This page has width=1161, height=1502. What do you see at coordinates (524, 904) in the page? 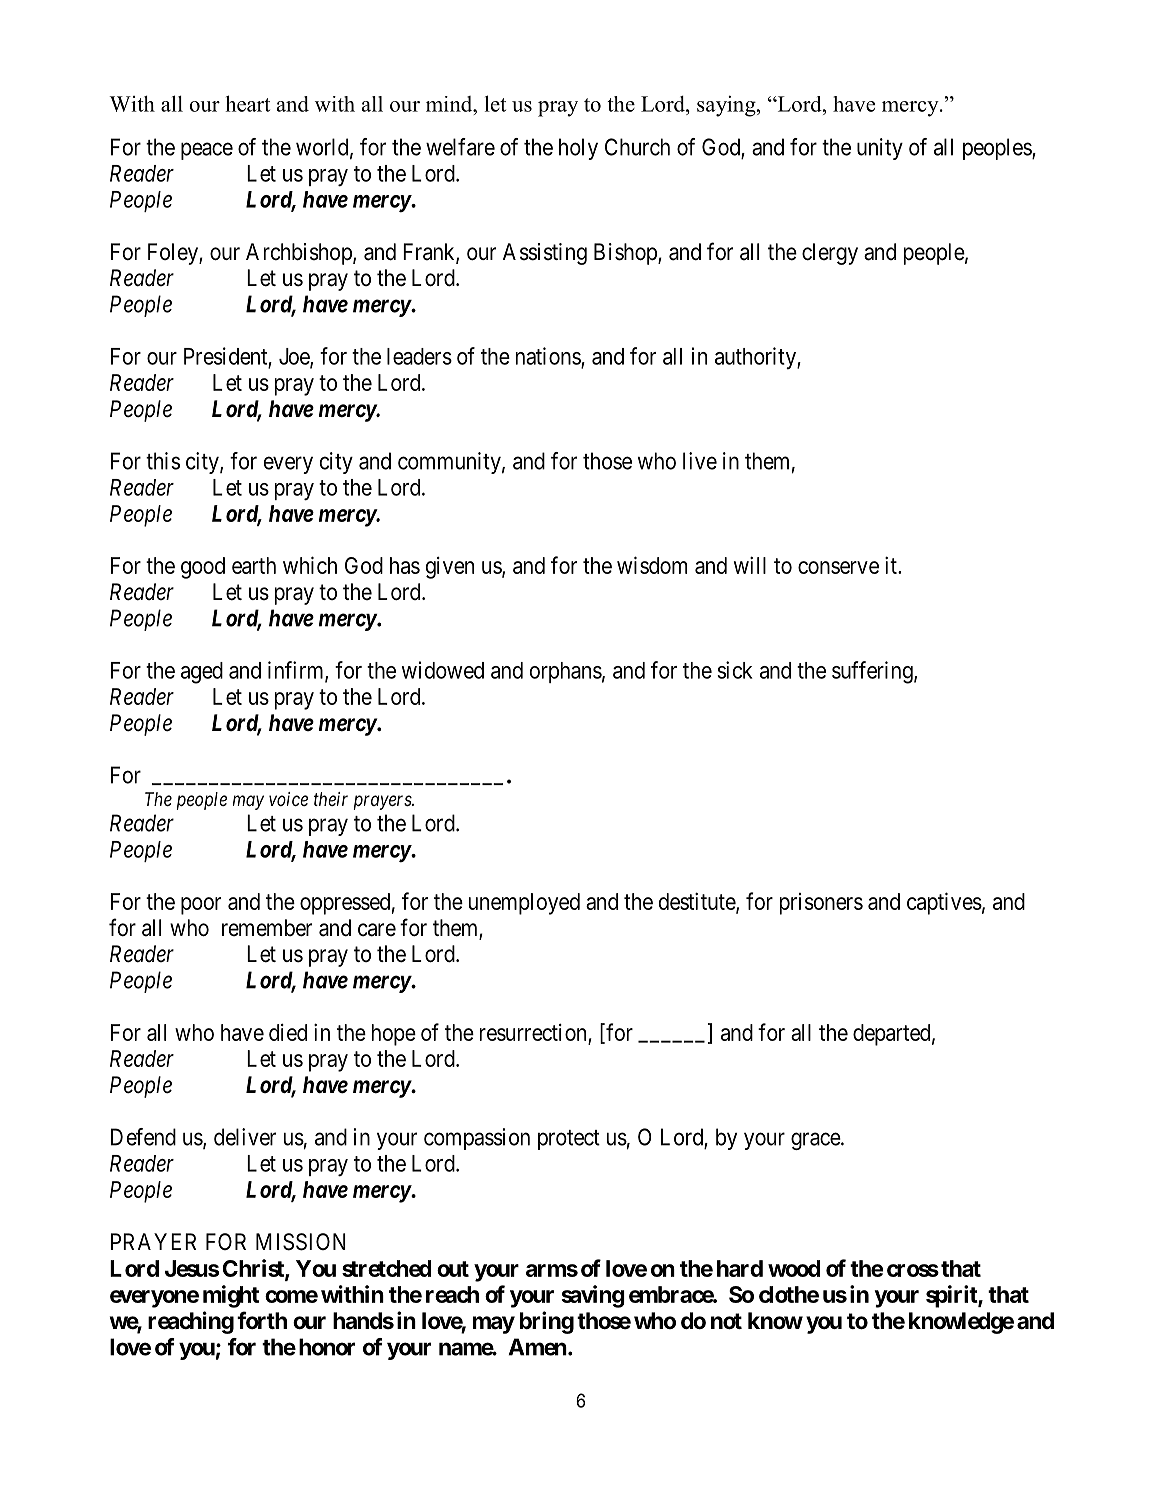
I see `unemployed` at bounding box center [524, 904].
